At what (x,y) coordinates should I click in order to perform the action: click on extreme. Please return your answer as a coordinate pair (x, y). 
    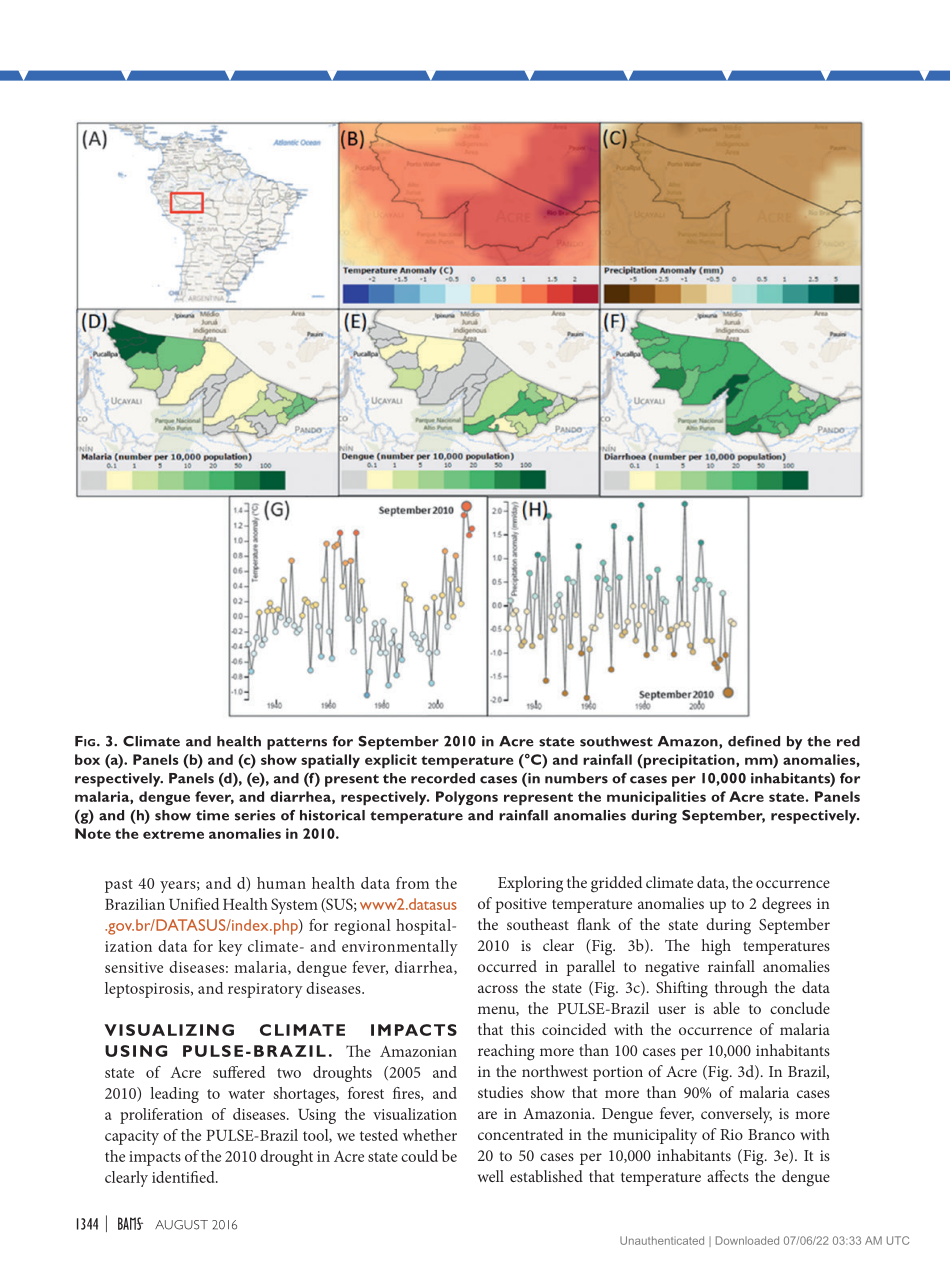
    Looking at the image, I should click on (173, 834).
